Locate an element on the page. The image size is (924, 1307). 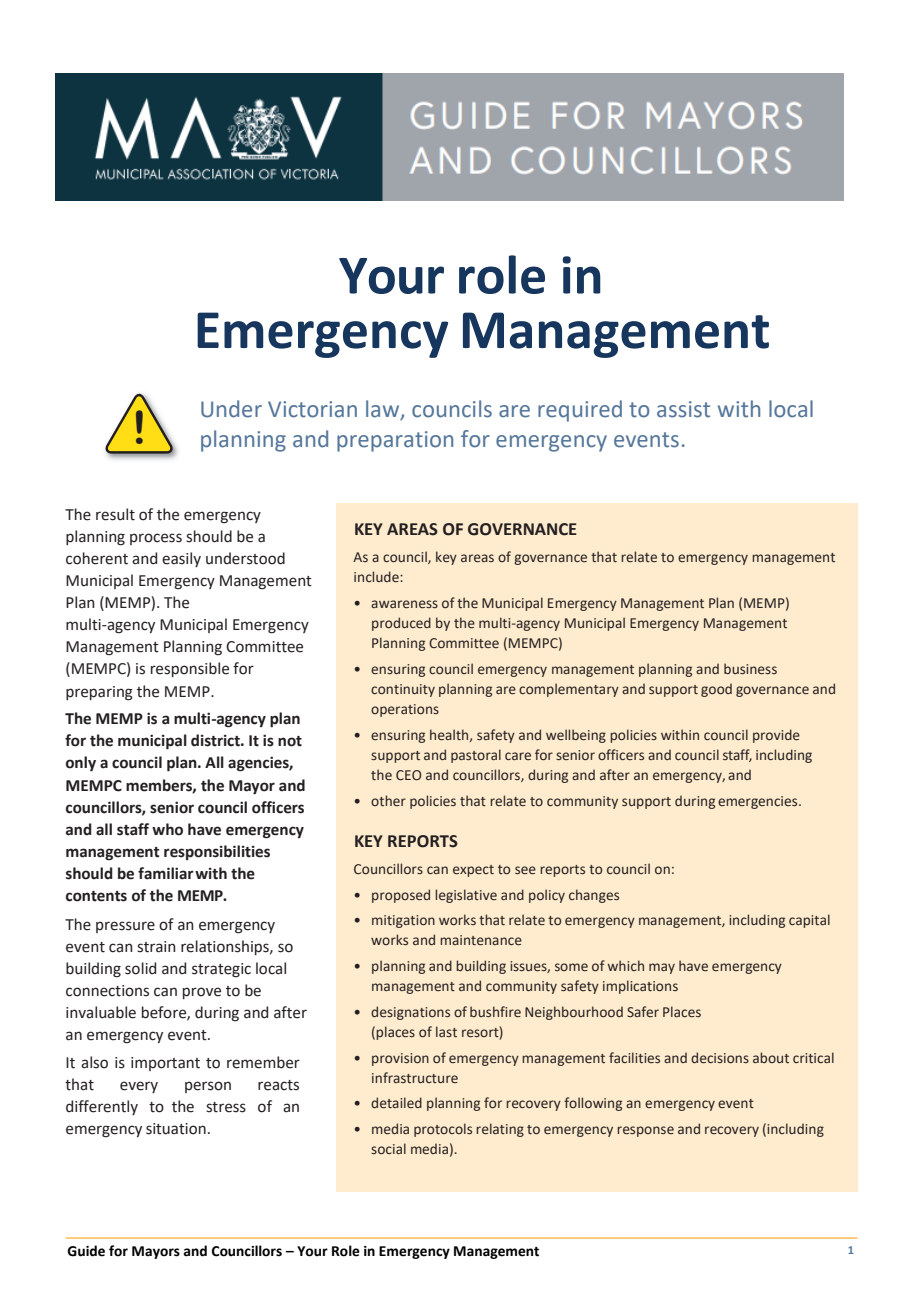
capital is located at coordinates (809, 921).
